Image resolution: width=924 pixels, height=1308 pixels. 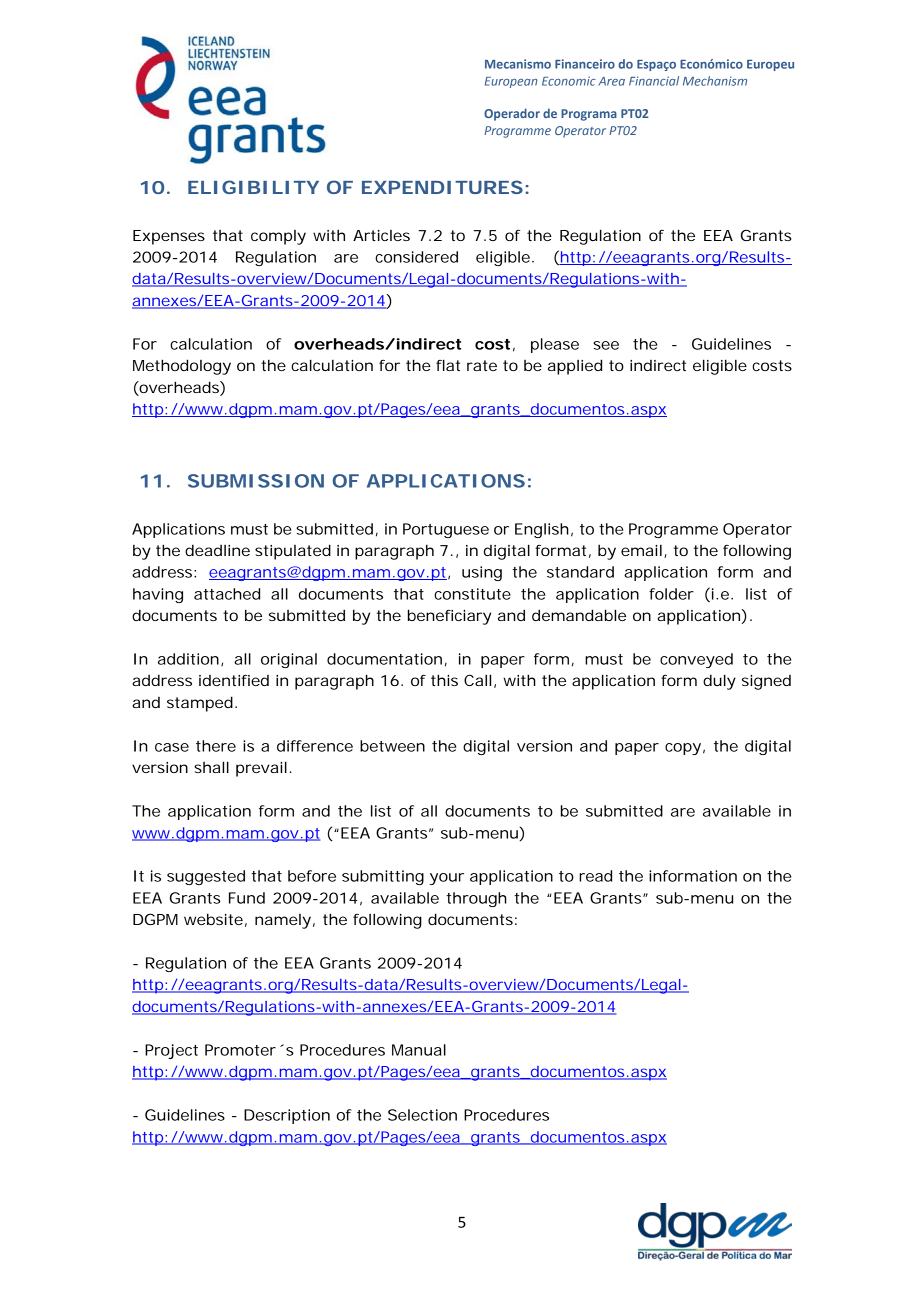 I want to click on Description, so click(x=287, y=1116).
